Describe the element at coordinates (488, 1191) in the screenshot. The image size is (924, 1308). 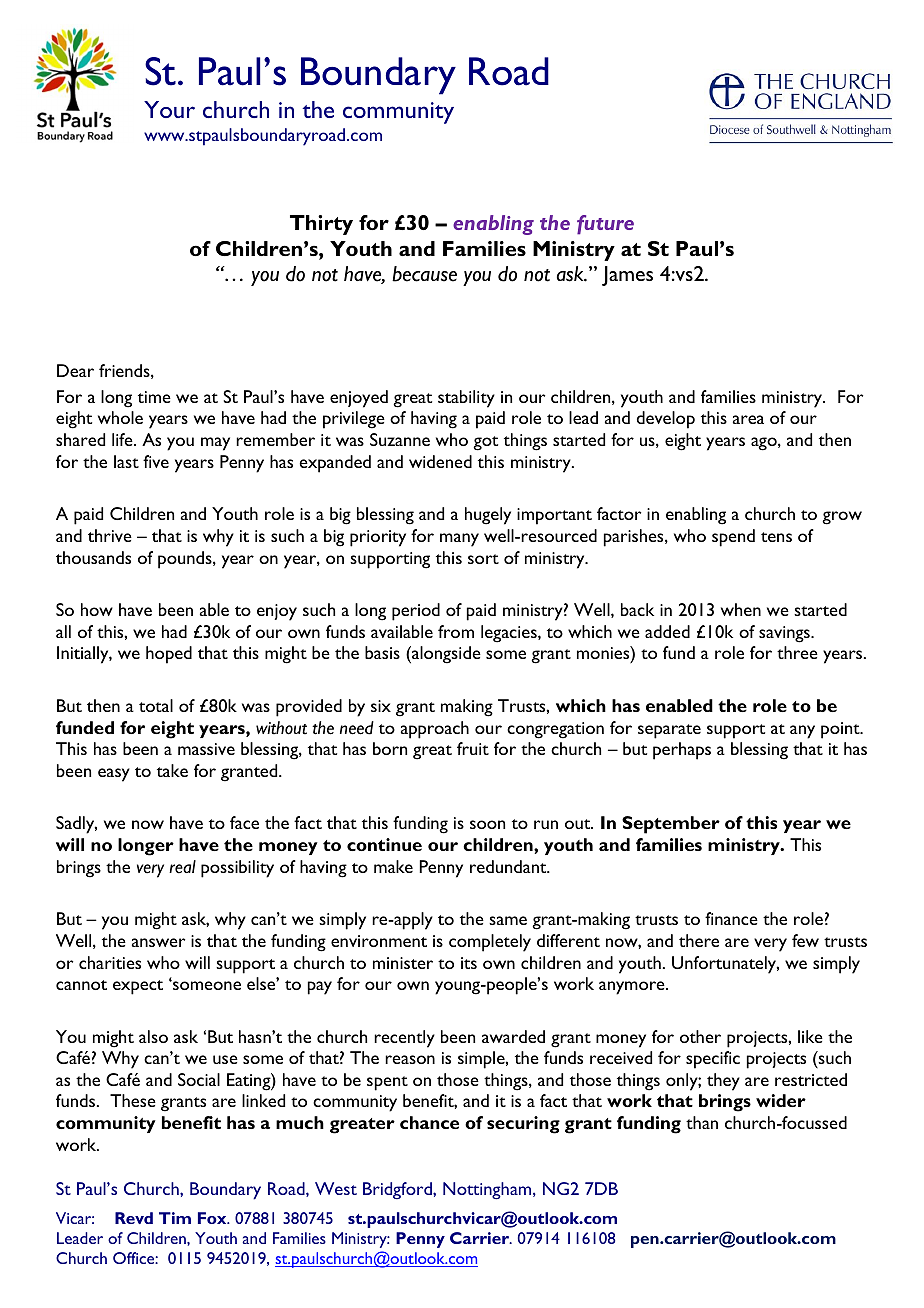
I see `Nottingham` at that location.
